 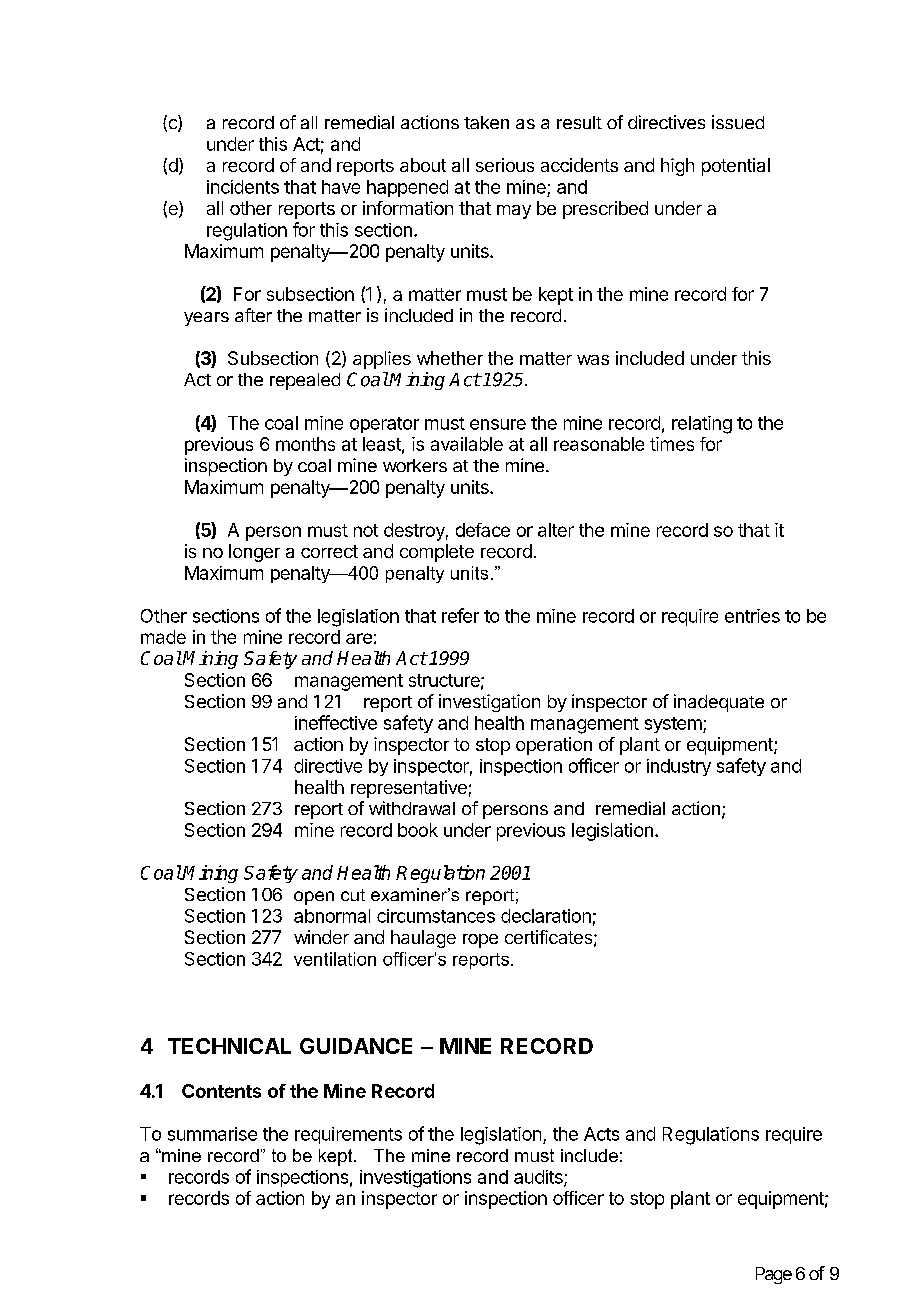 What do you see at coordinates (719, 703) in the screenshot?
I see `inadequate` at bounding box center [719, 703].
